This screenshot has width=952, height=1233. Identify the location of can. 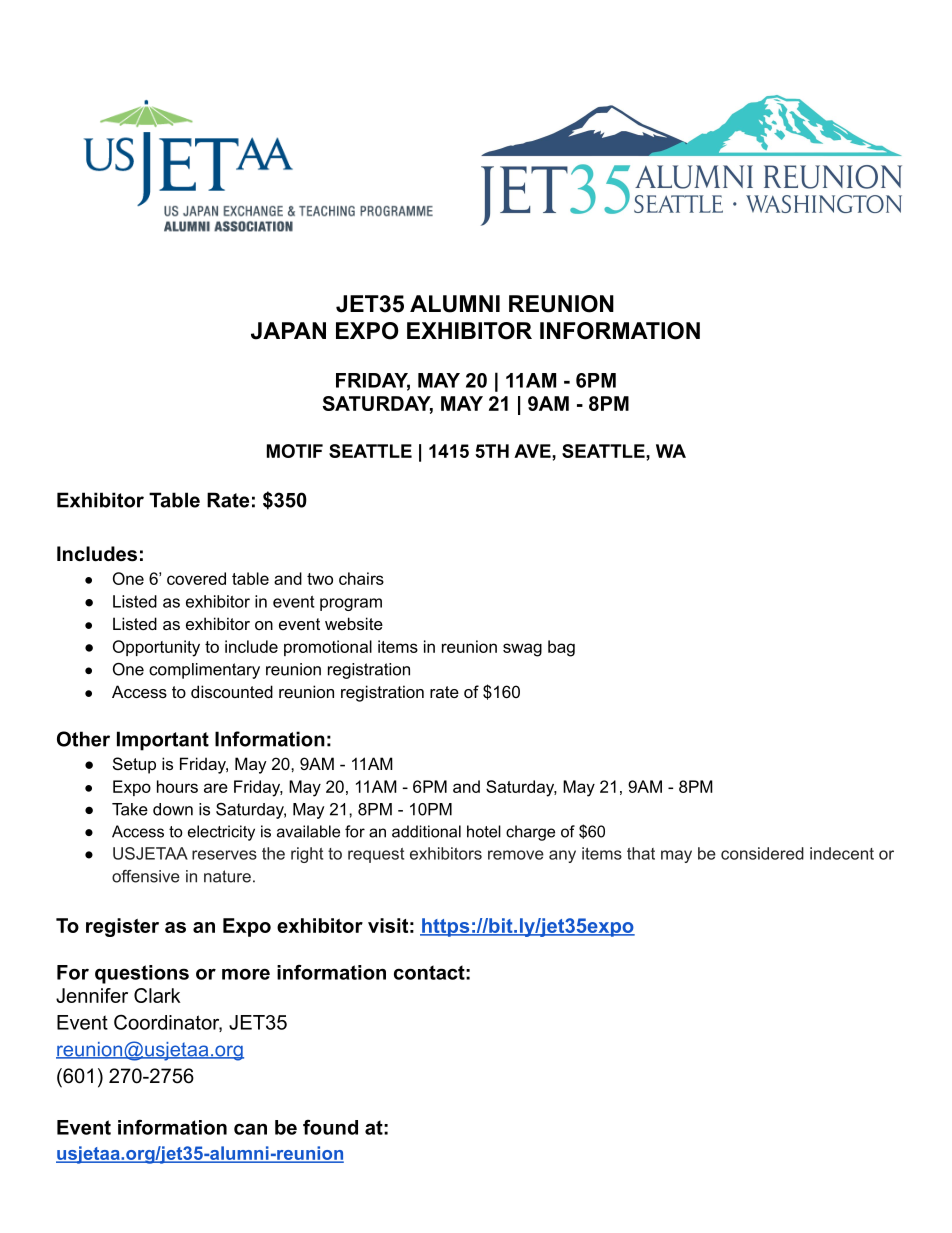
(250, 1129).
